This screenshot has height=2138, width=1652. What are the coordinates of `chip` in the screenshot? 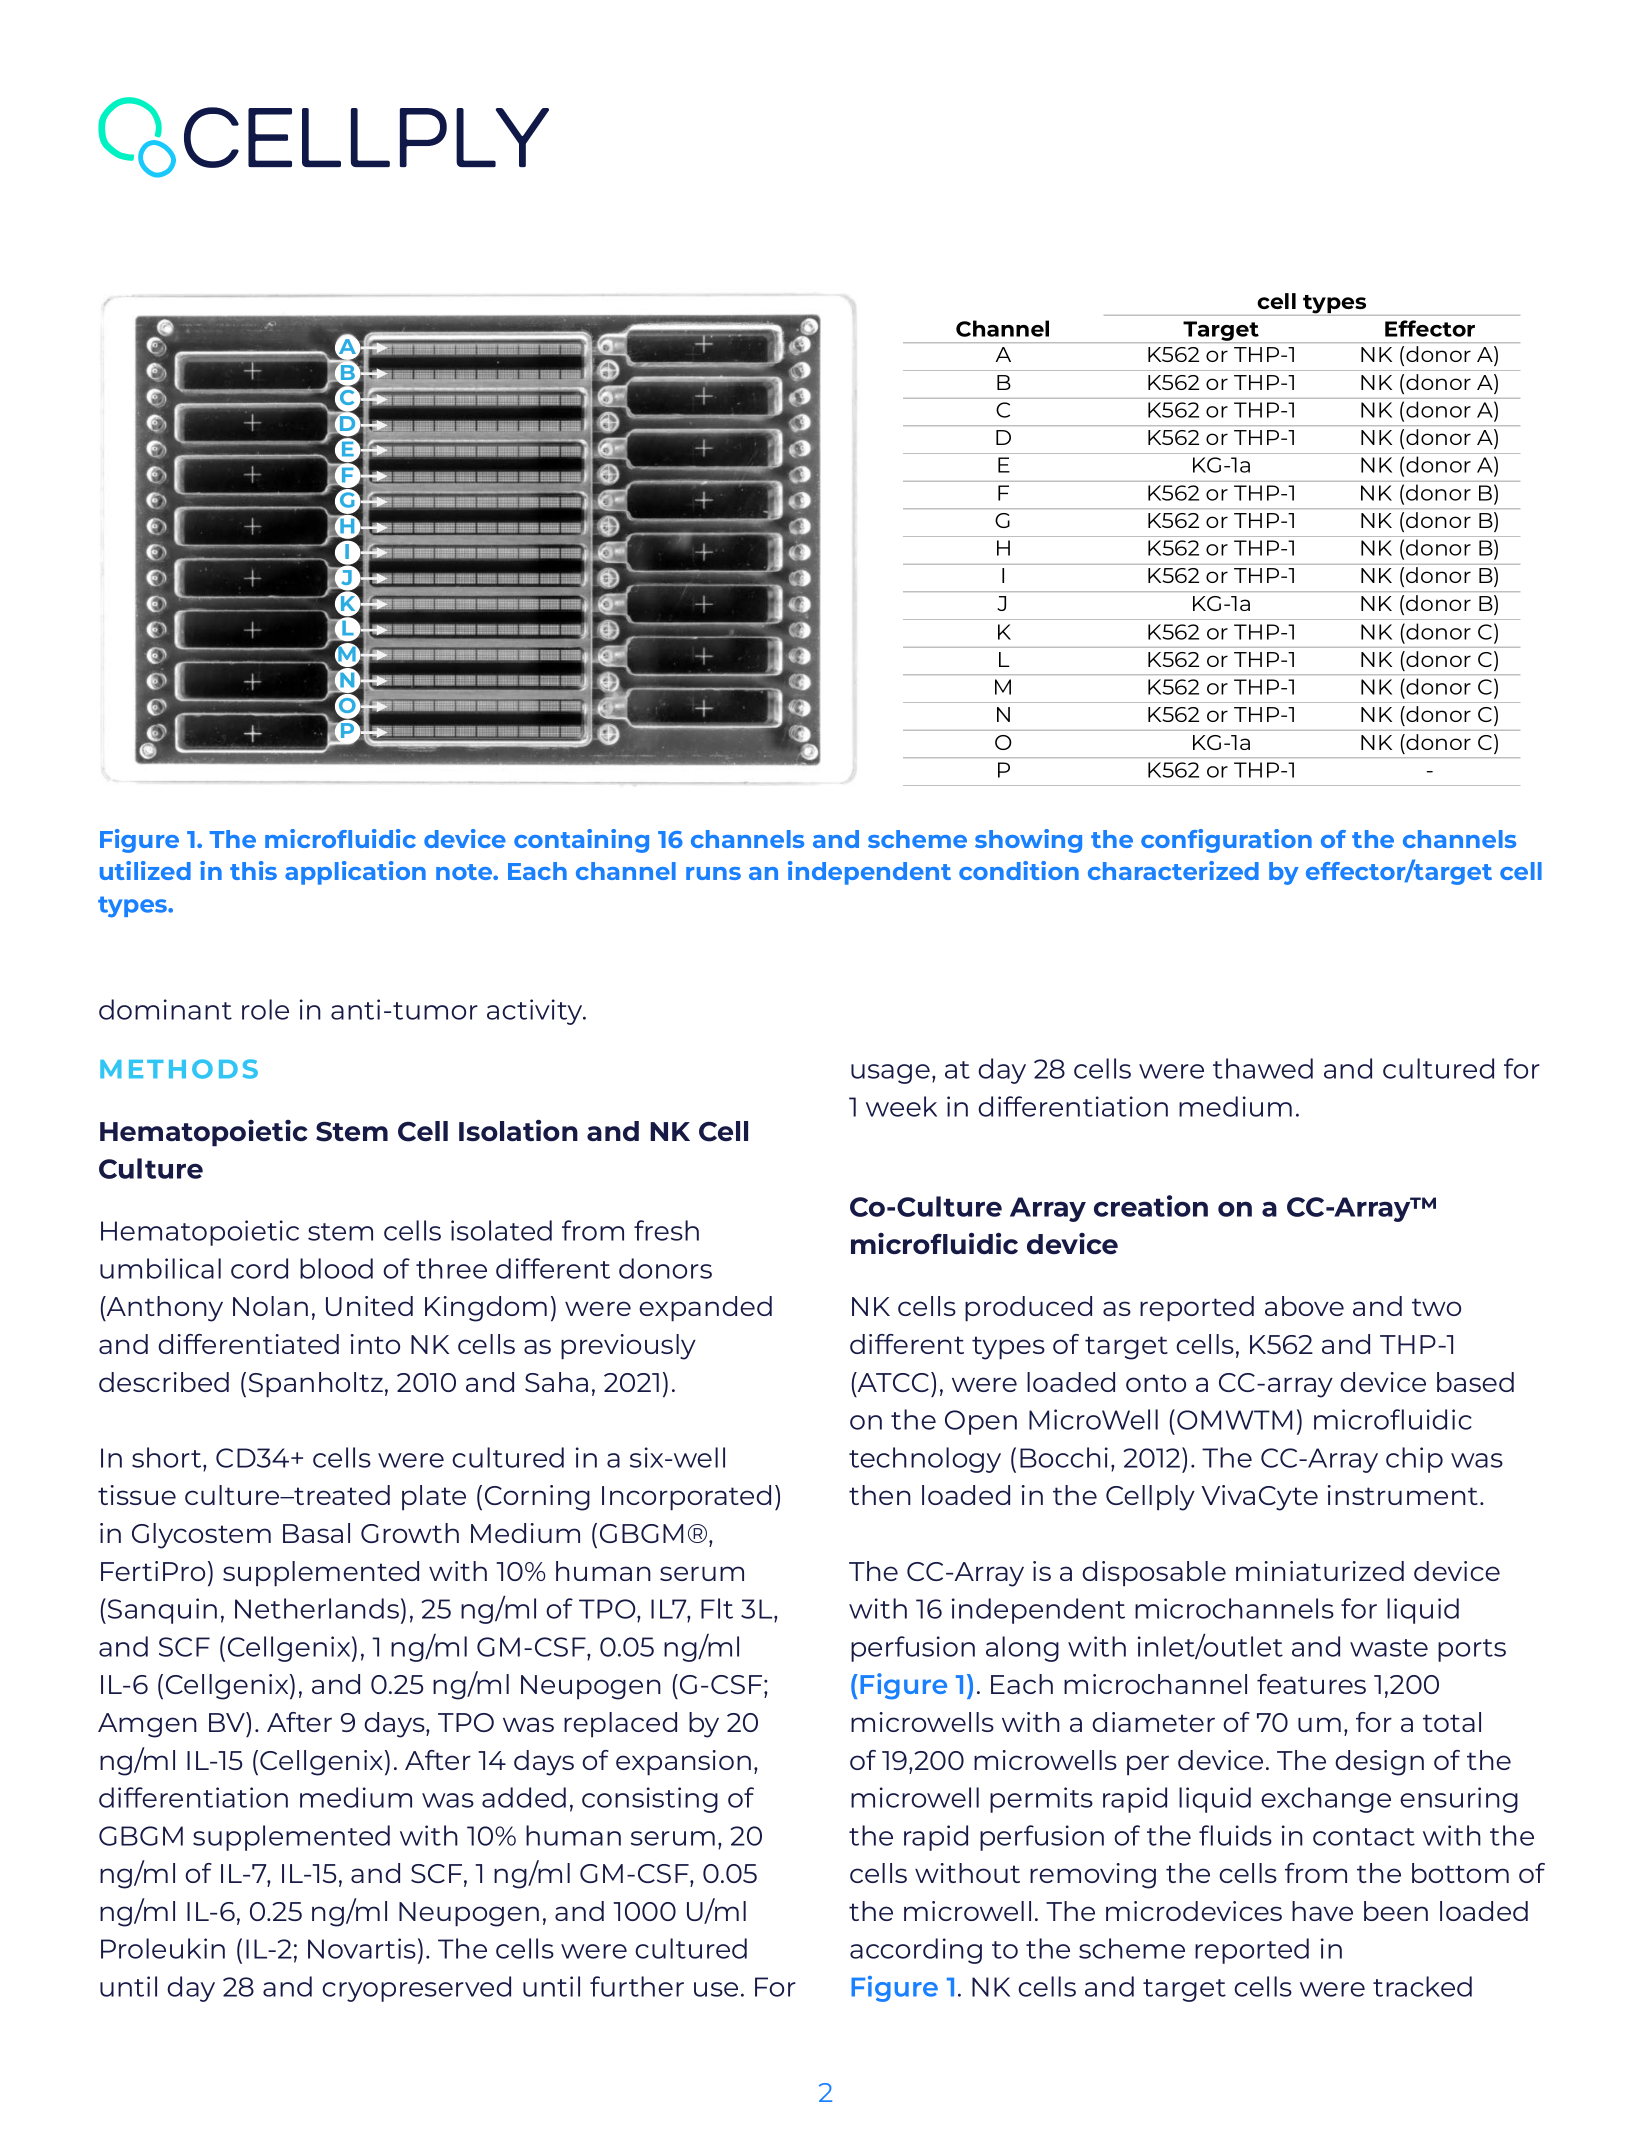 It's located at (1414, 1460).
